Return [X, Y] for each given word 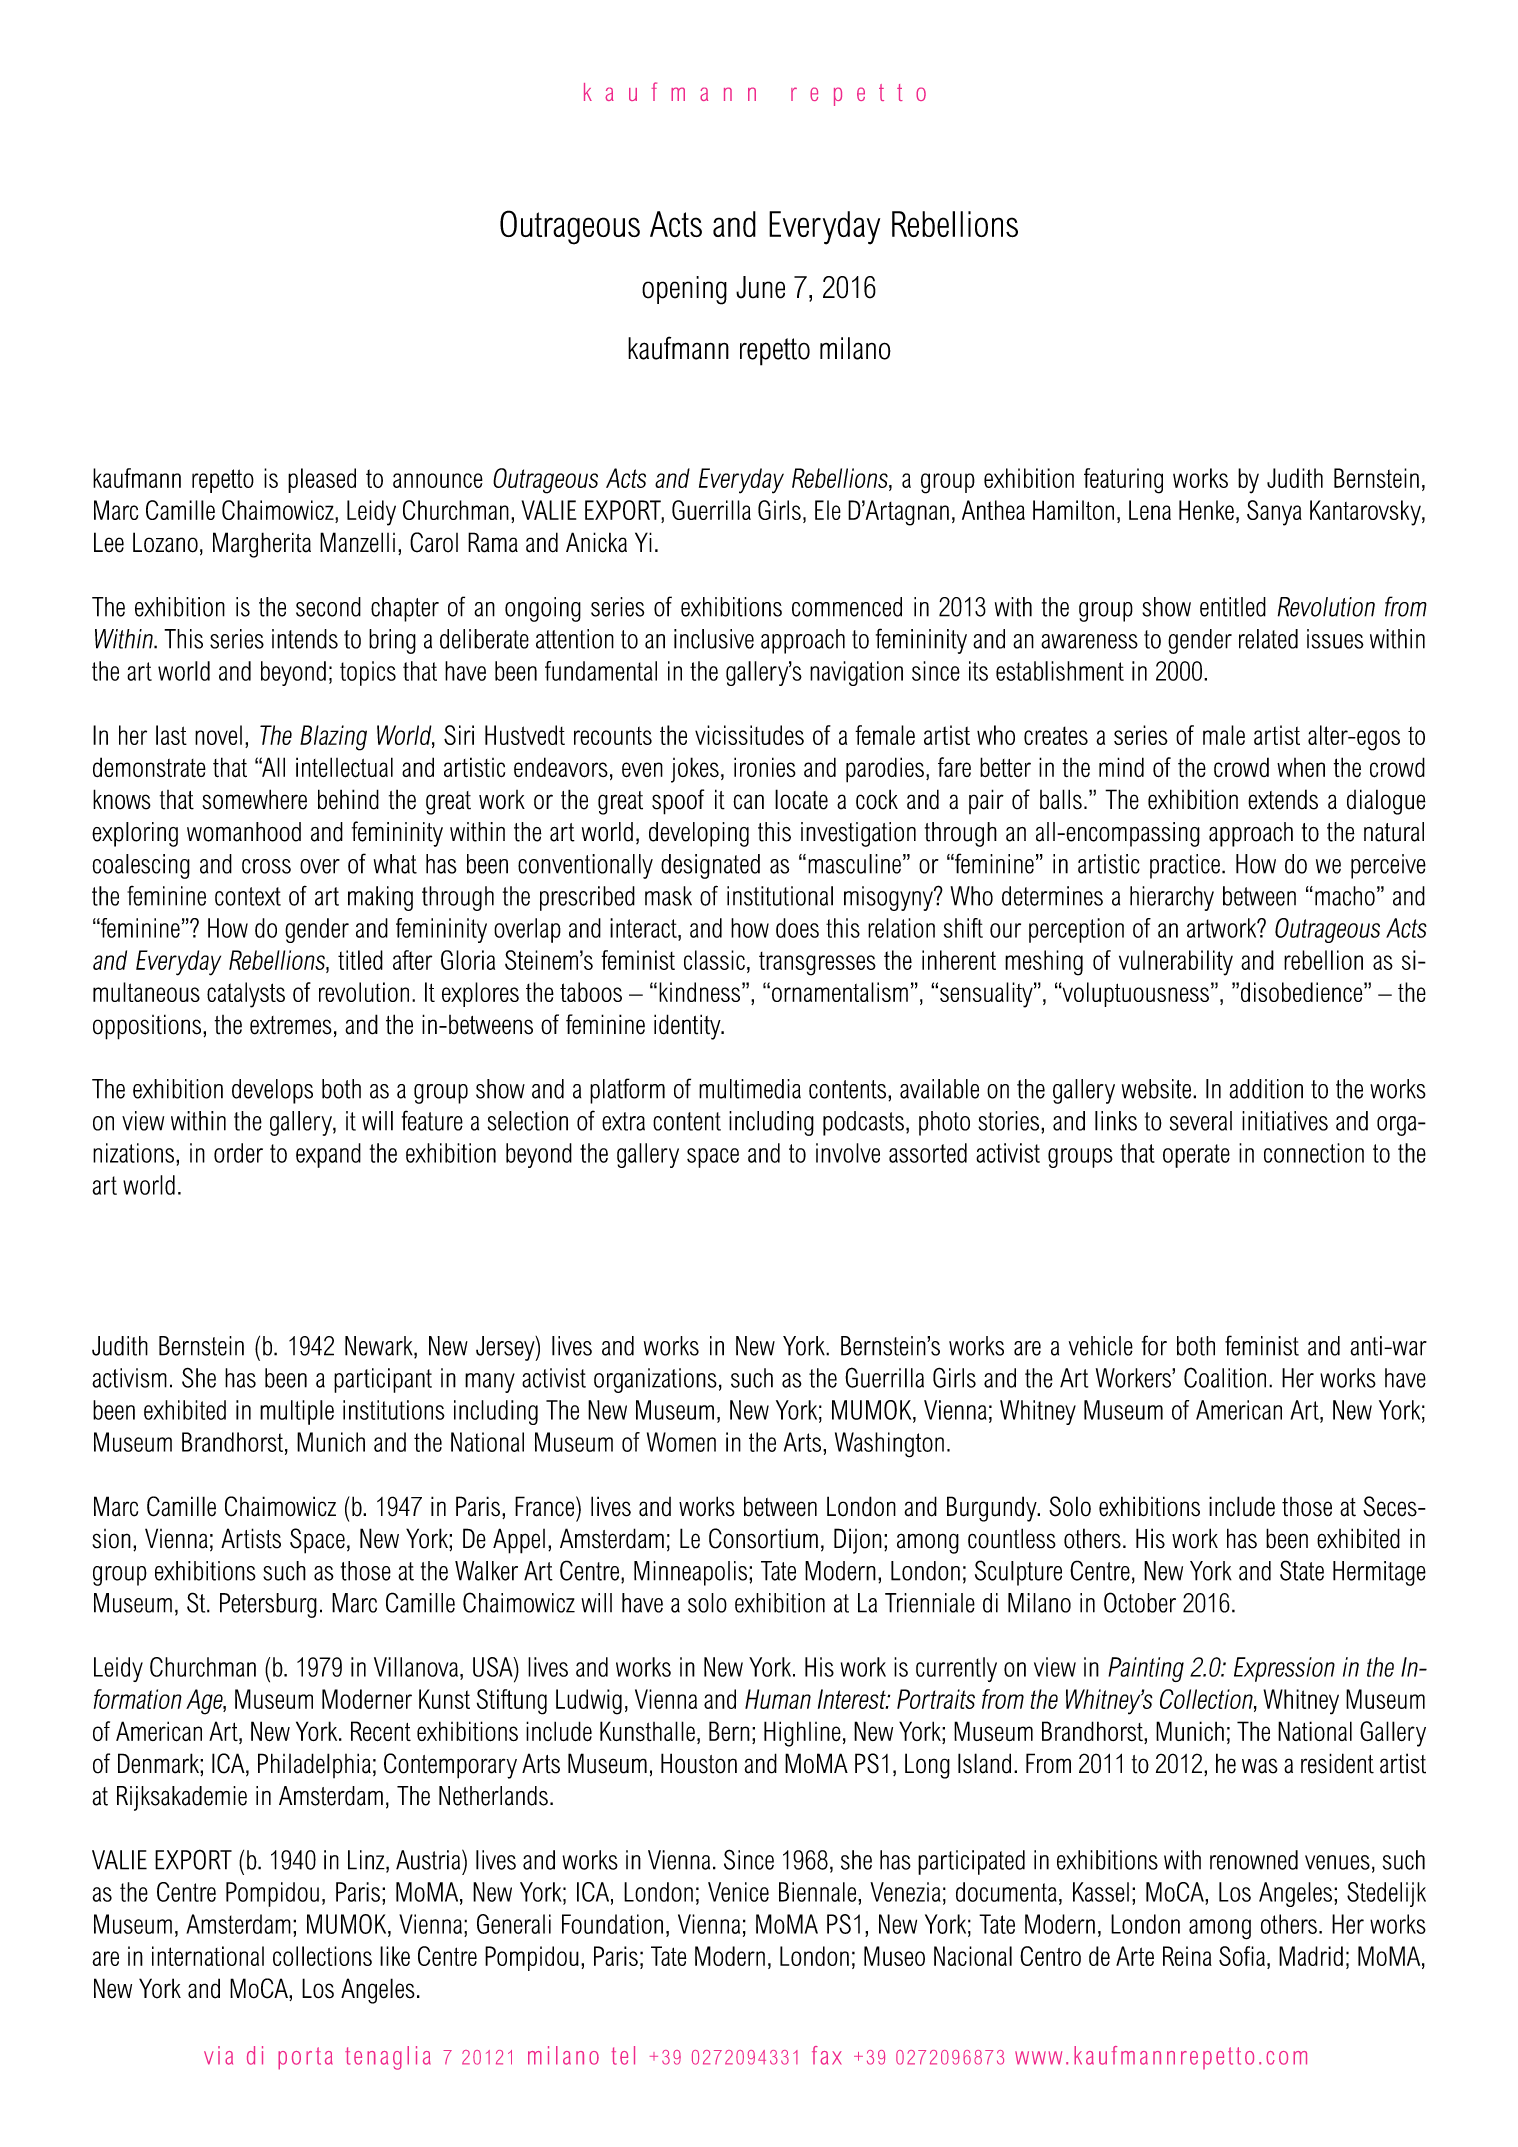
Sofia [1242, 1956]
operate [1196, 1156]
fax [827, 2055]
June [760, 287]
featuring [1123, 481]
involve [848, 1153]
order [238, 1153]
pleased [322, 480]
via [218, 2055]
